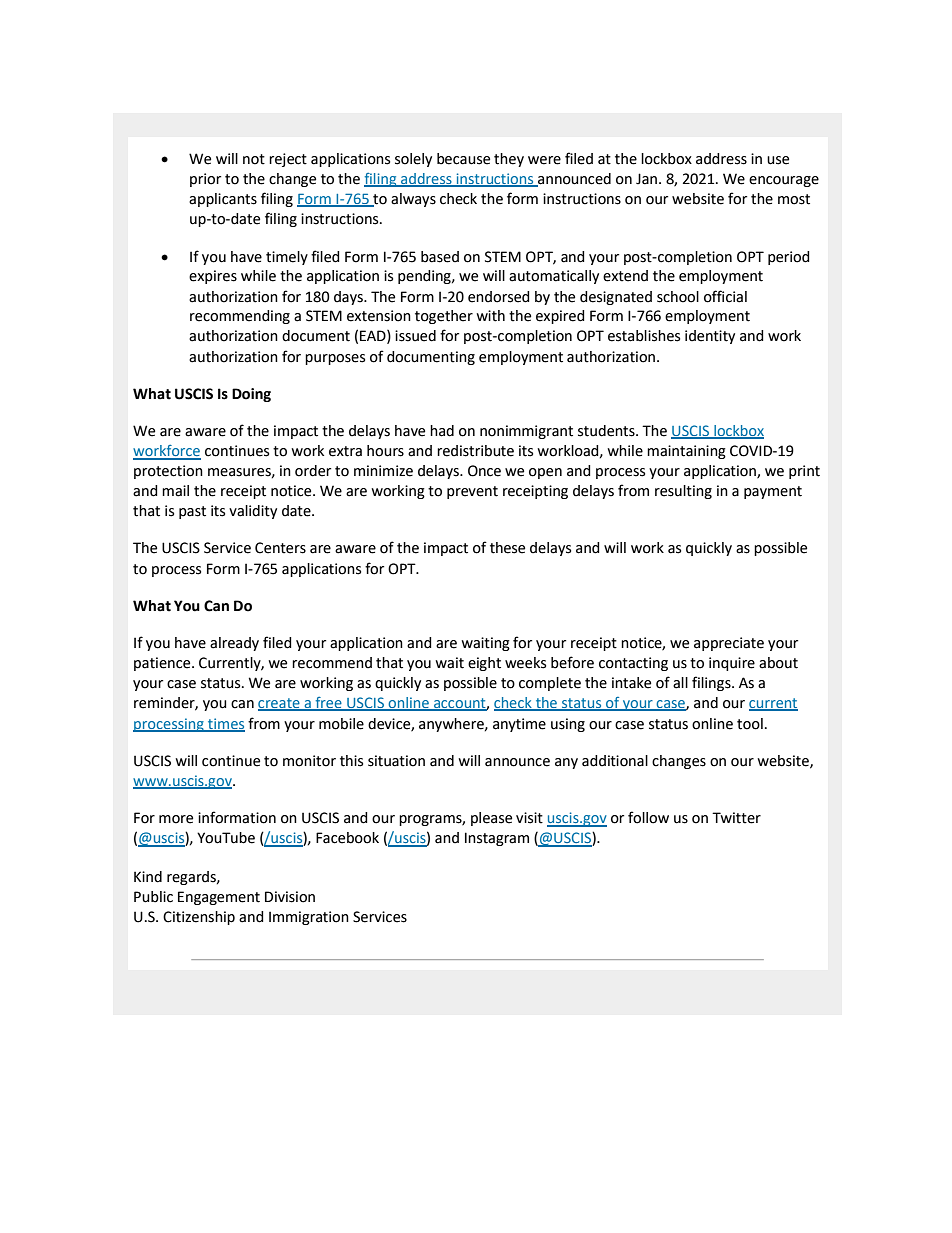 The width and height of the page is (952, 1233). Describe the element at coordinates (710, 337) in the page. I see `identity` at that location.
